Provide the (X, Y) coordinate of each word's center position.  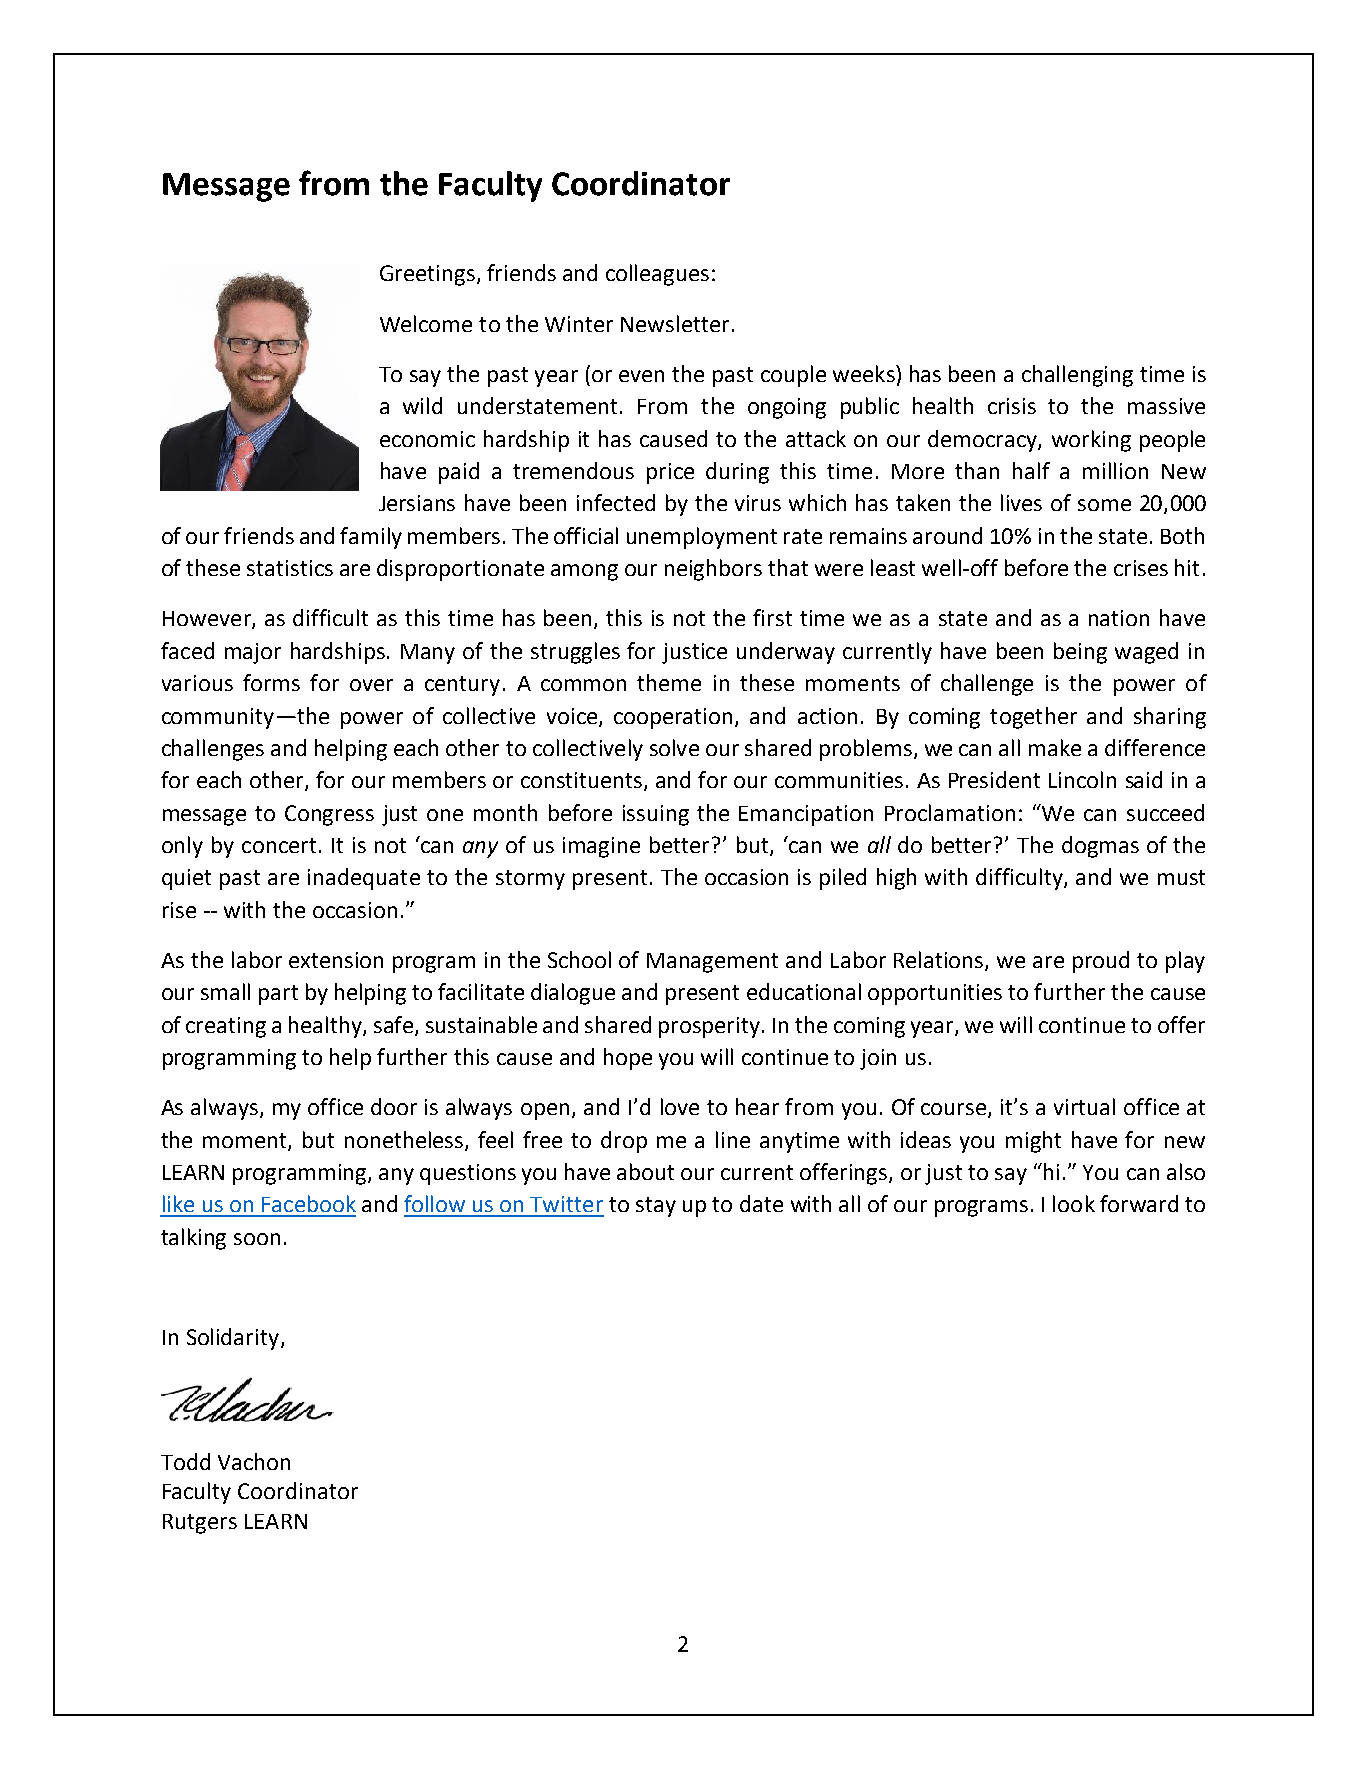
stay (656, 1207)
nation (1119, 618)
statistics (290, 568)
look (1074, 1203)
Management (712, 963)
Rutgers (200, 1524)
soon (257, 1239)
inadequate (364, 879)
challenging (1077, 376)
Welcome (426, 323)
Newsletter (677, 323)
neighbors (713, 570)
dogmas (1100, 847)
